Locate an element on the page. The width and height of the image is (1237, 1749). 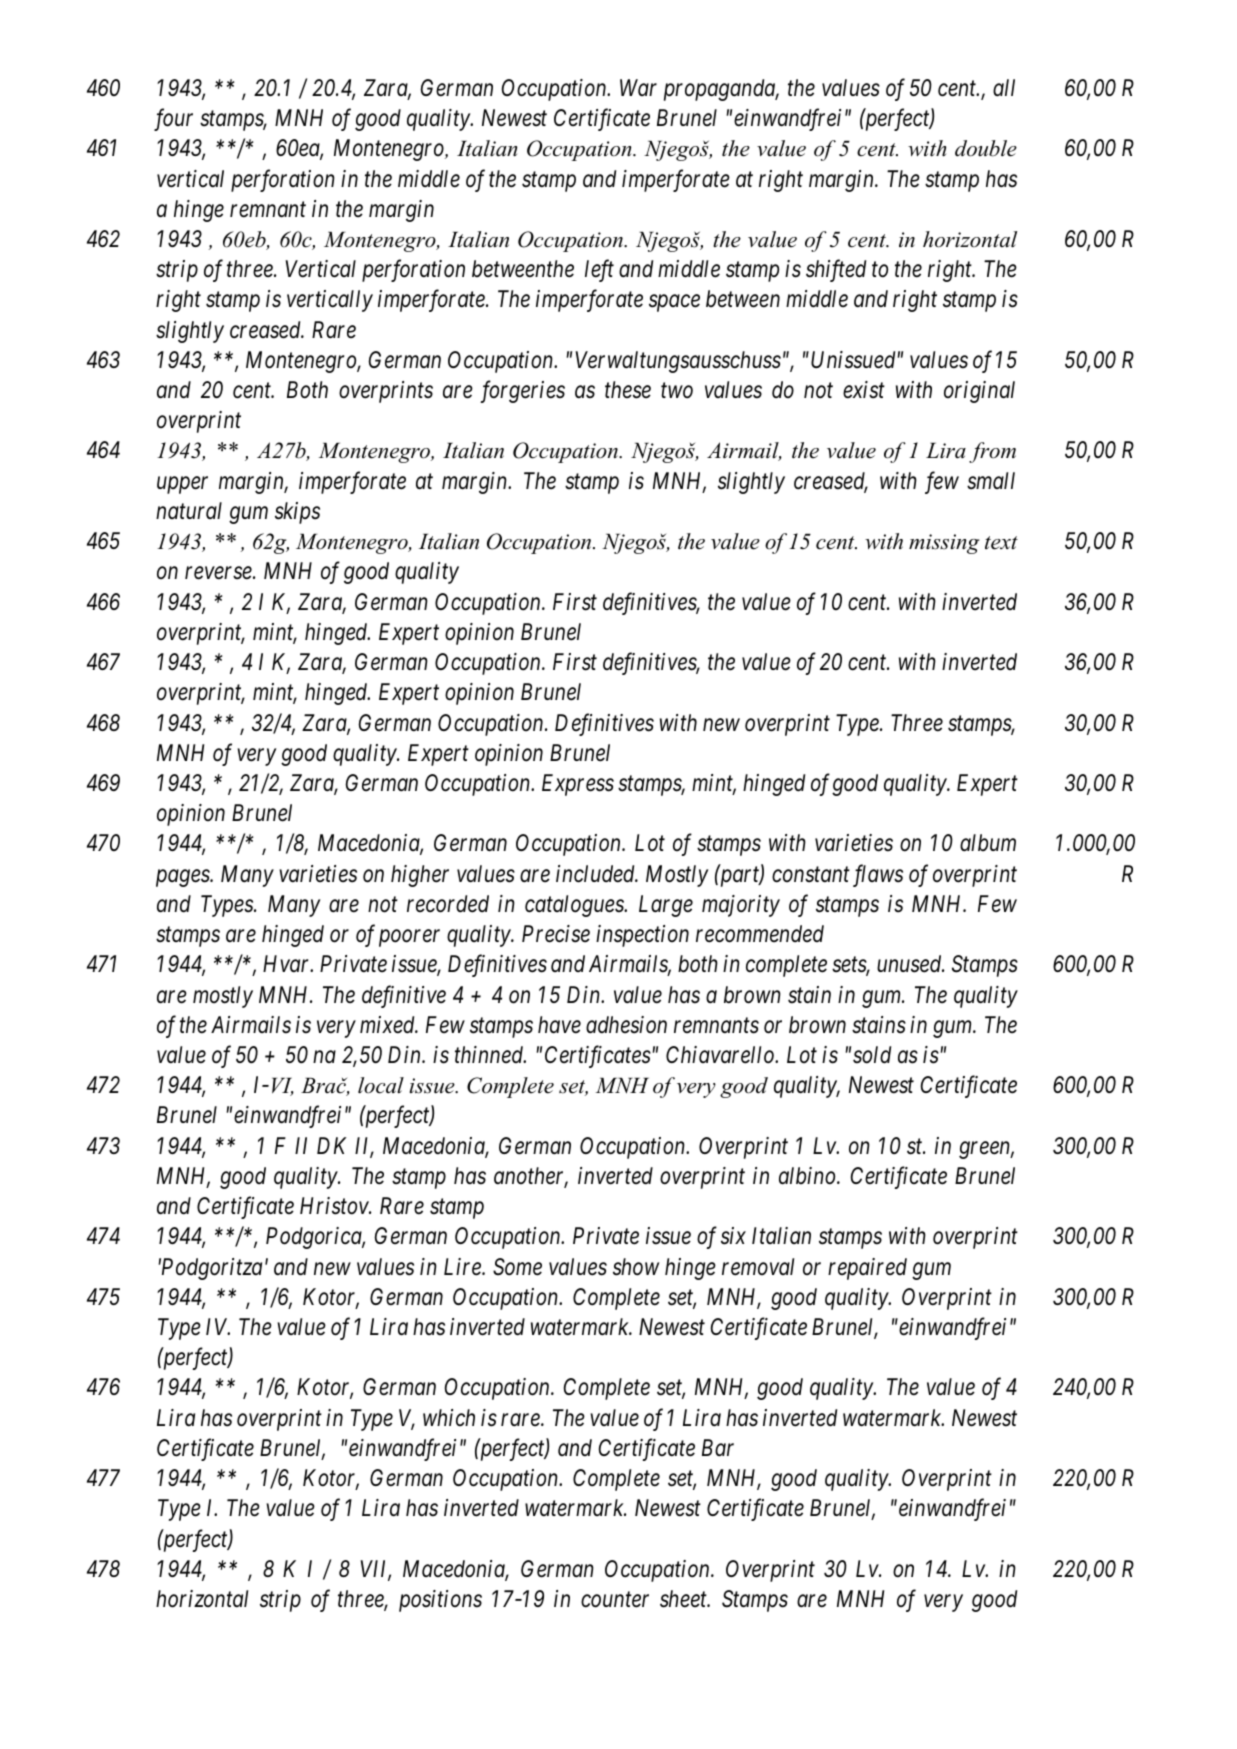
War is located at coordinates (638, 87).
